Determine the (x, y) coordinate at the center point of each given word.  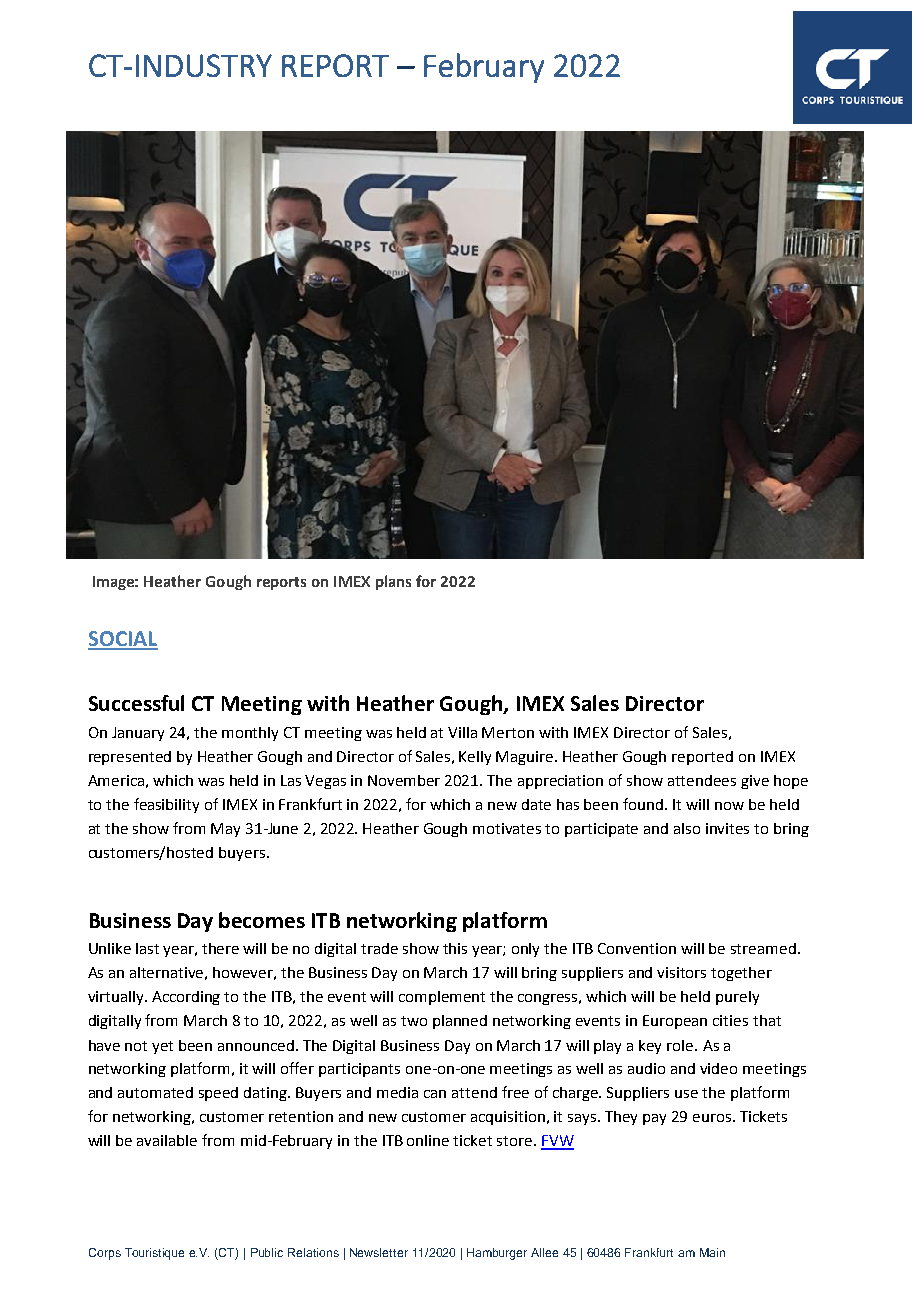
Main (712, 1252)
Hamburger (497, 1254)
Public (267, 1252)
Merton (508, 732)
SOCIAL (123, 640)
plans (393, 582)
